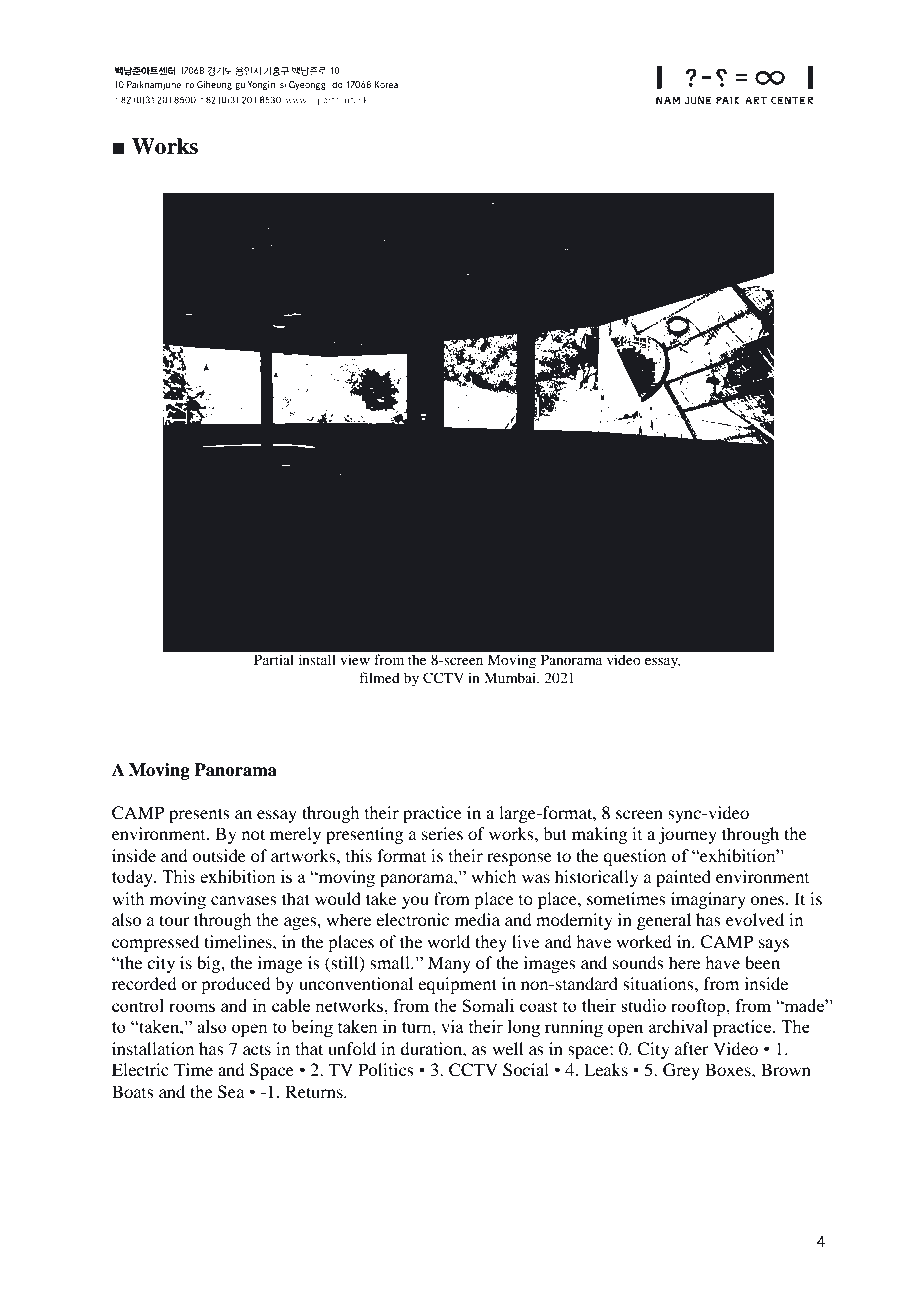 This screenshot has width=924, height=1308. I want to click on series, so click(442, 833).
